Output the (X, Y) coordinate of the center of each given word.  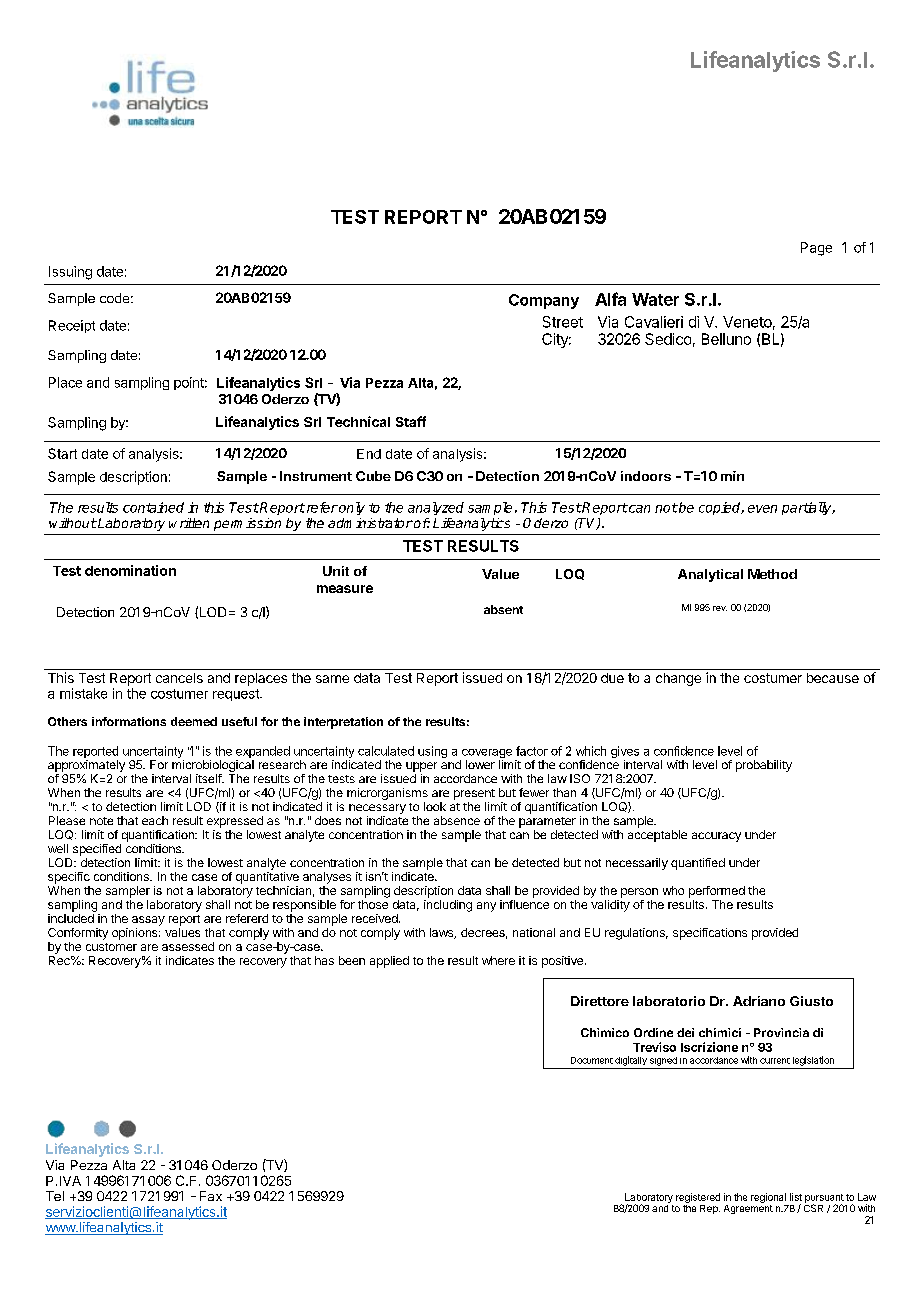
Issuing (70, 273)
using (432, 752)
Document (592, 1060)
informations (129, 721)
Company (544, 301)
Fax (211, 1196)
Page (816, 249)
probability (764, 766)
